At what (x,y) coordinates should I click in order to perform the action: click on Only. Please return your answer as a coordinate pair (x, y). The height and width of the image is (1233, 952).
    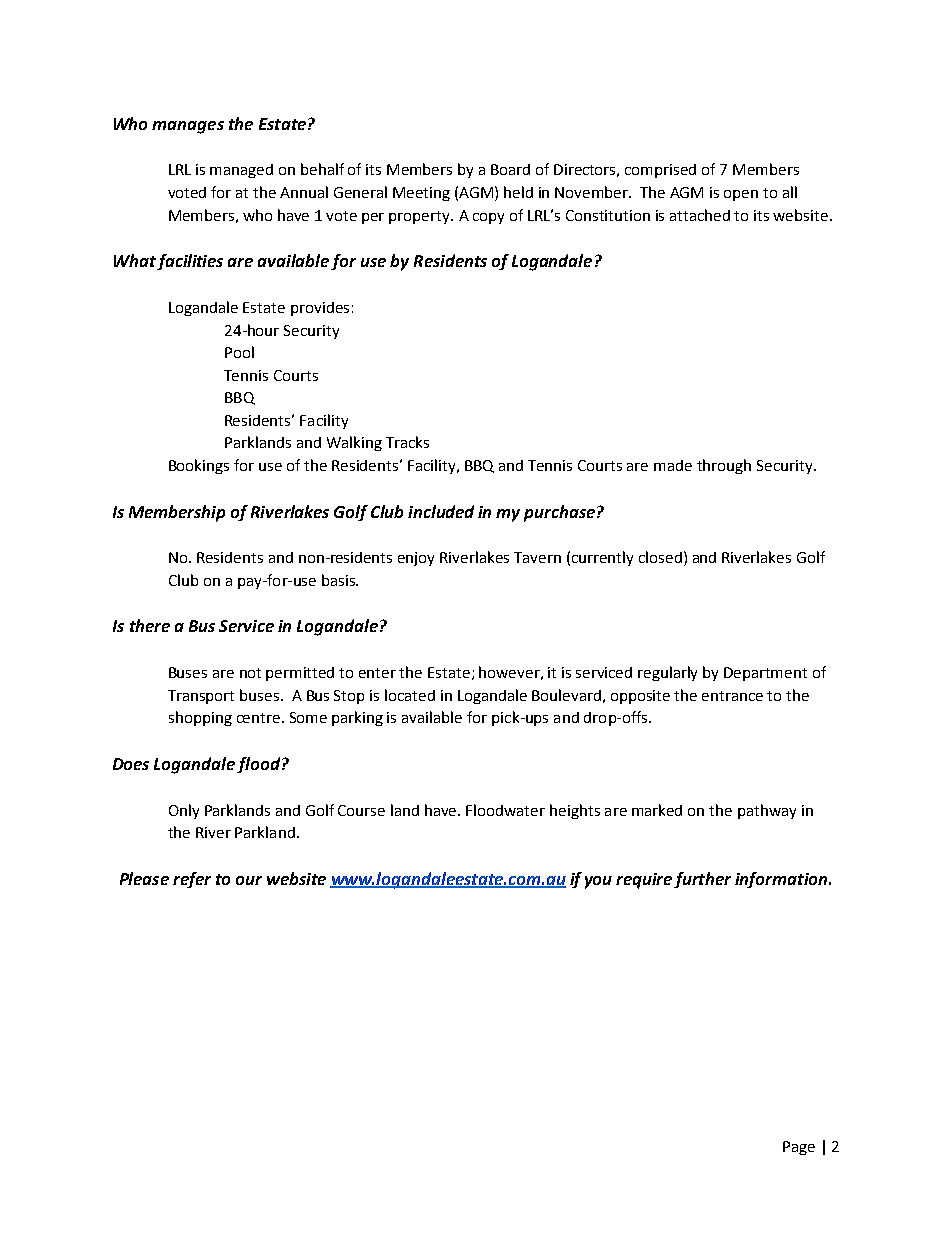
    Looking at the image, I should click on (184, 811).
